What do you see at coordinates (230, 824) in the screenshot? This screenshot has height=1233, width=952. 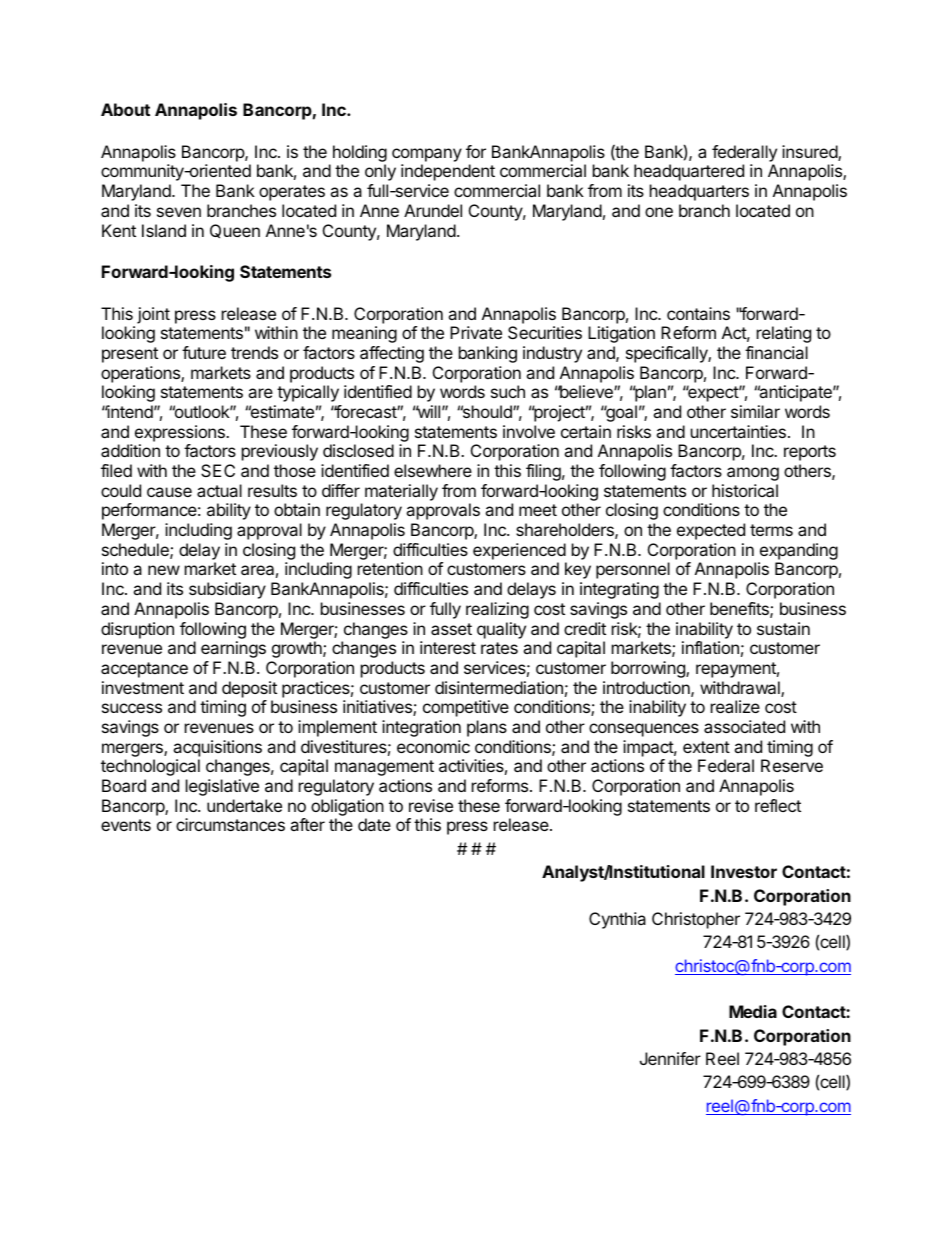 I see `circumstances` at bounding box center [230, 824].
